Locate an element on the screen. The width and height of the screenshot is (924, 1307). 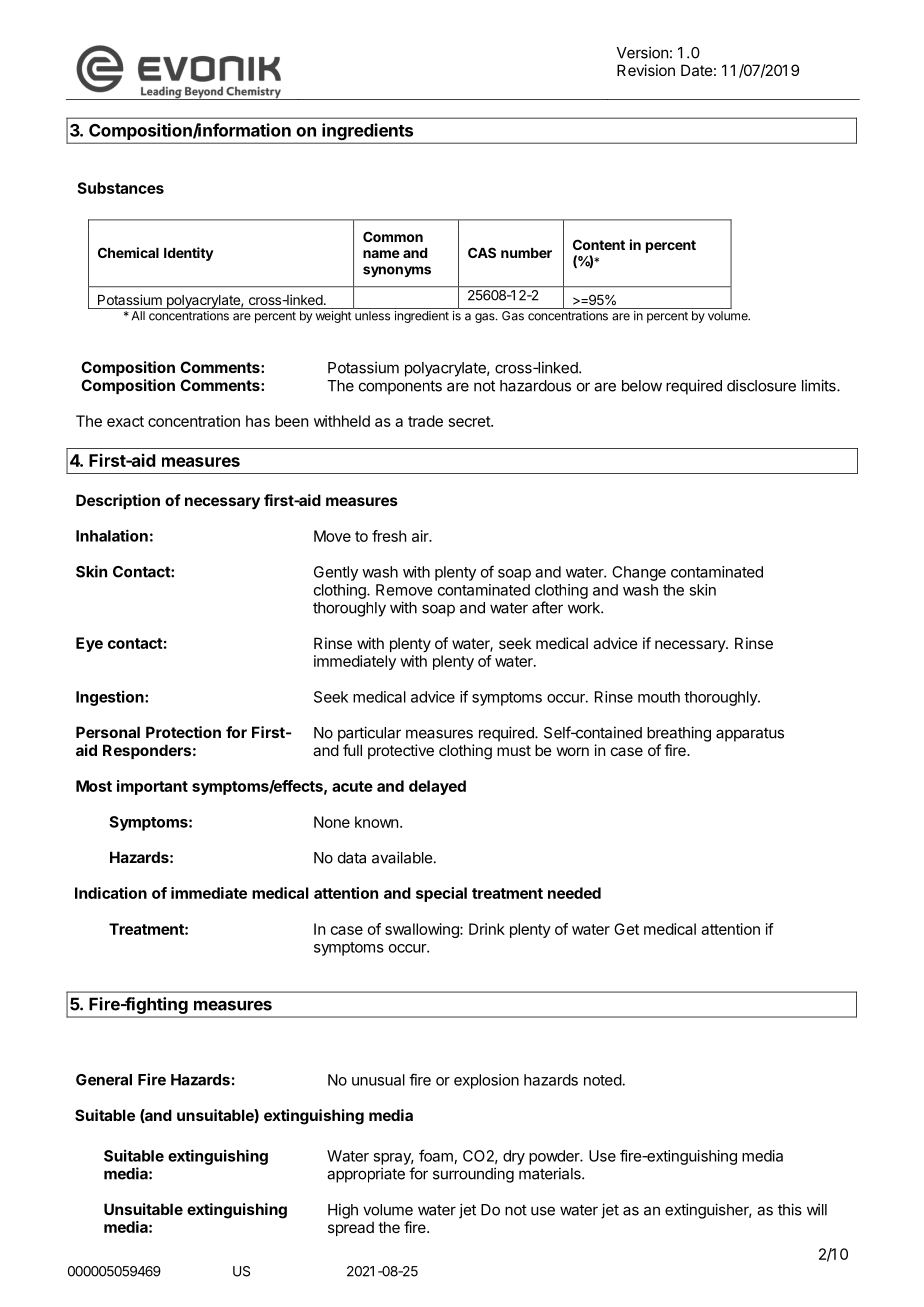
components is located at coordinates (400, 387).
